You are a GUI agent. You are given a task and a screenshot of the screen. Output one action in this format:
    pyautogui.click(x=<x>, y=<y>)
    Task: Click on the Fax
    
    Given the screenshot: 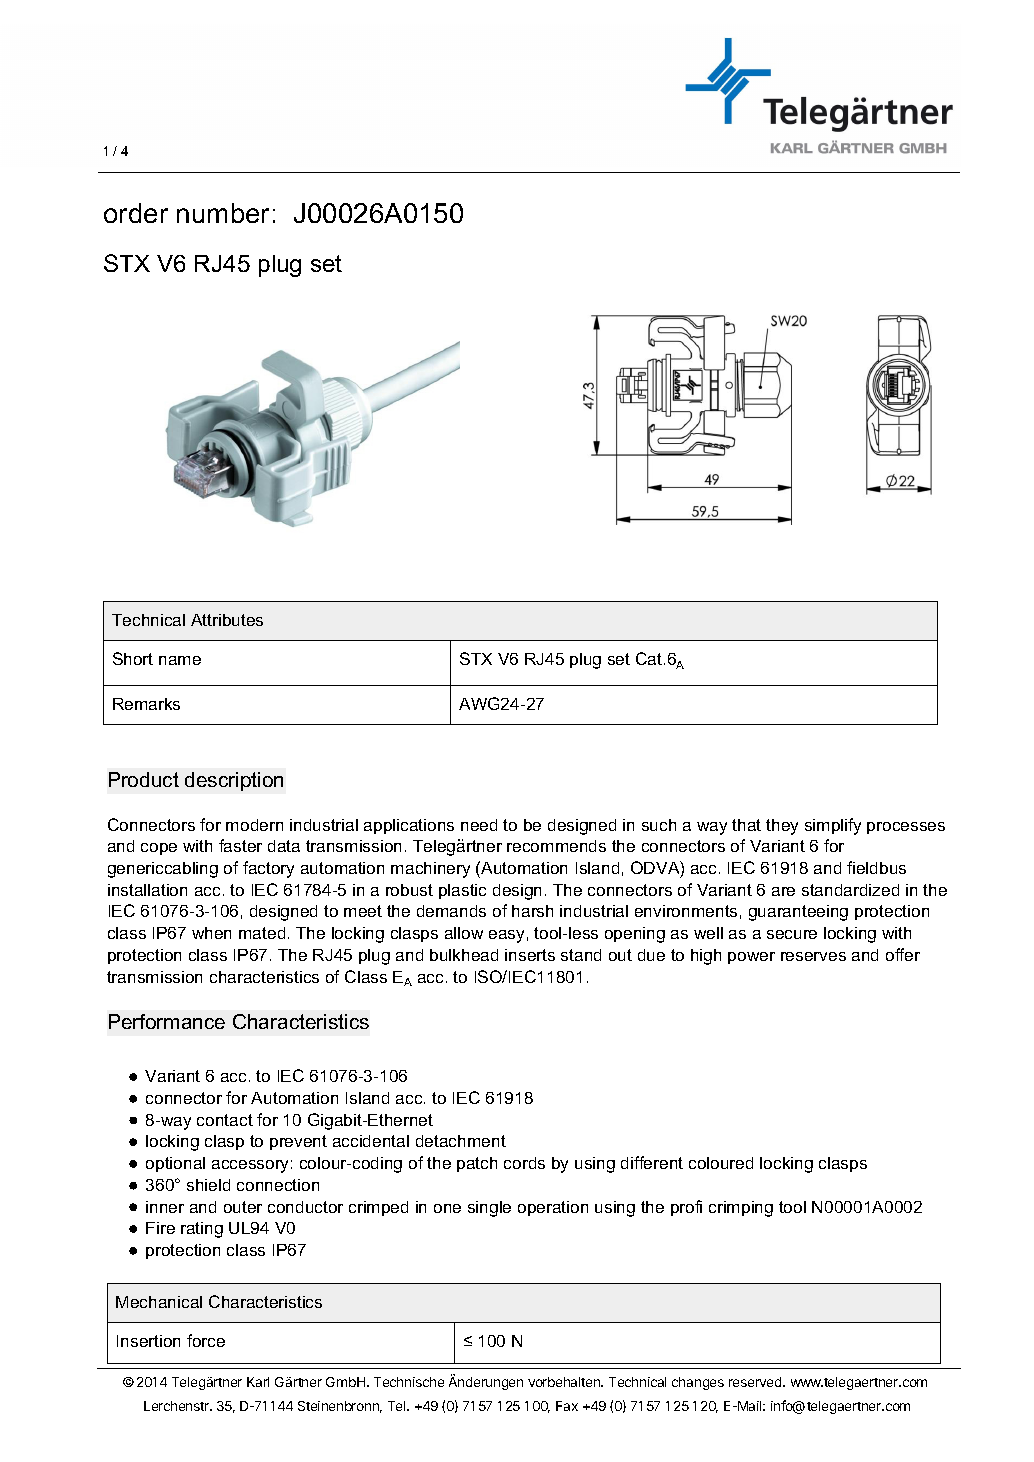 What is the action you would take?
    pyautogui.click(x=567, y=1406)
